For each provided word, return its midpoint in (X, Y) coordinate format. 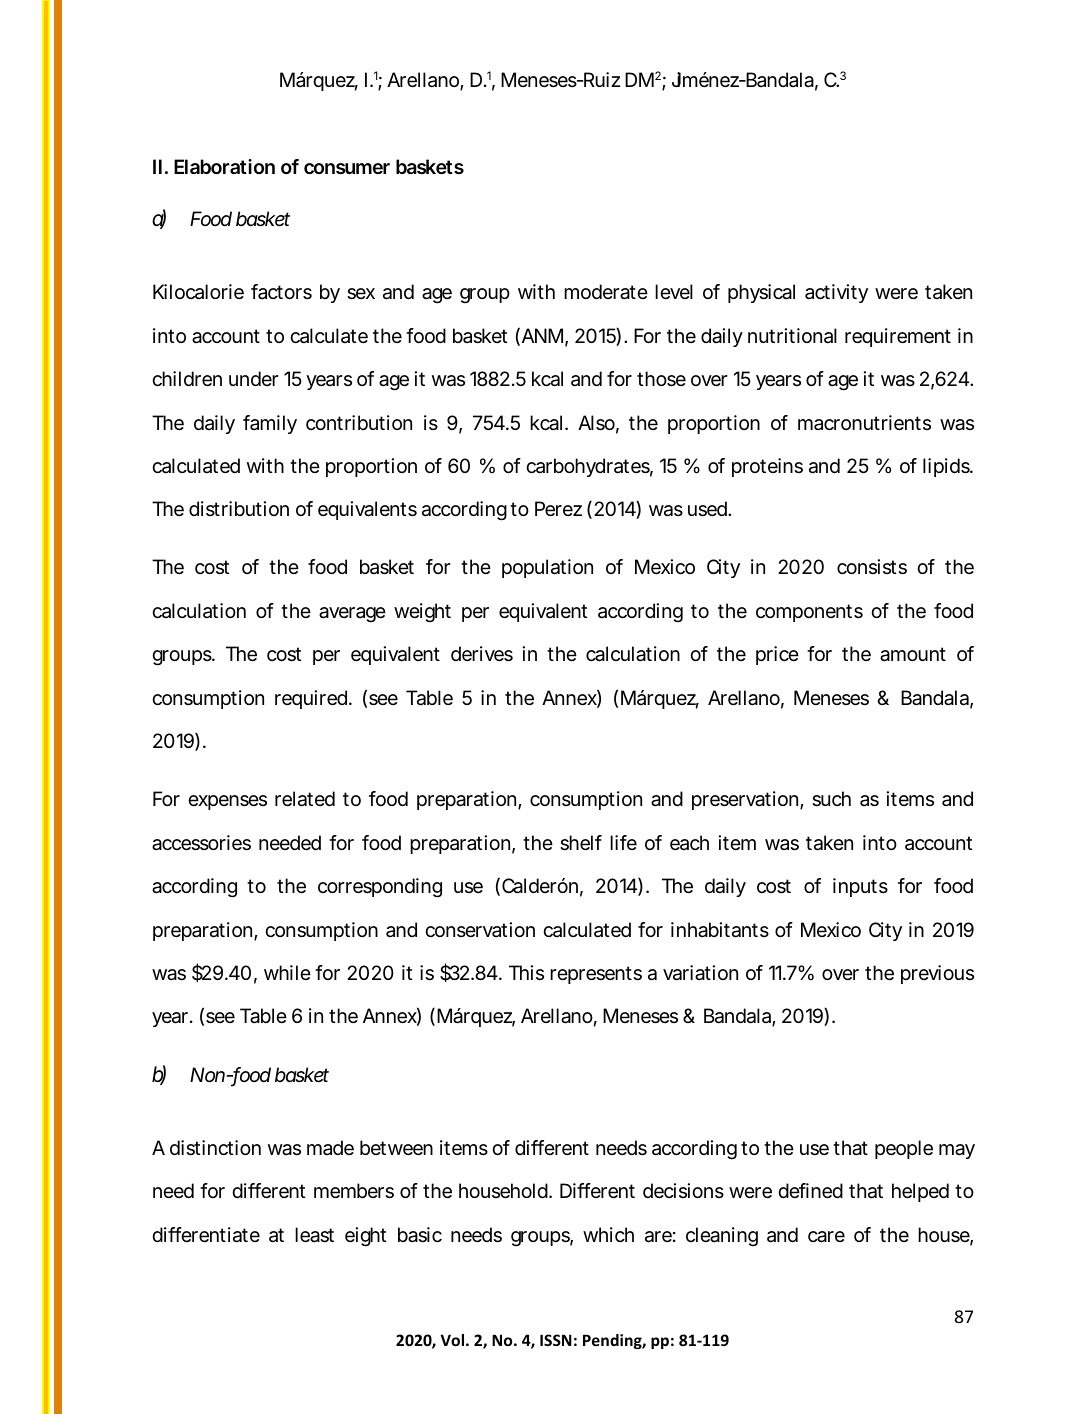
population (547, 568)
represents (596, 975)
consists (872, 567)
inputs (860, 887)
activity (836, 293)
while (287, 972)
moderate (606, 292)
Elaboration (224, 166)
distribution (239, 508)
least (314, 1235)
